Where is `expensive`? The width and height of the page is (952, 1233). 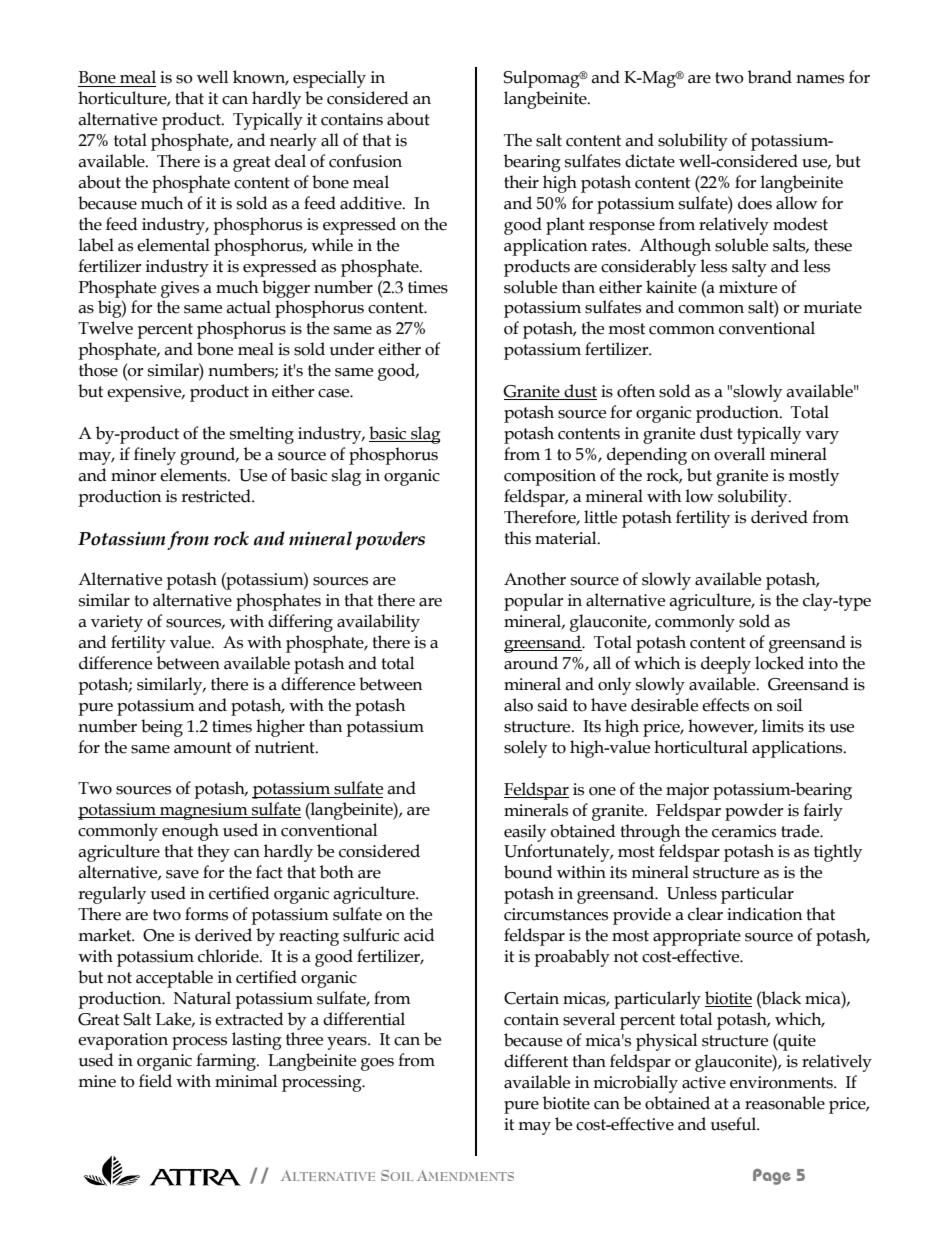
expensive is located at coordinates (145, 393).
